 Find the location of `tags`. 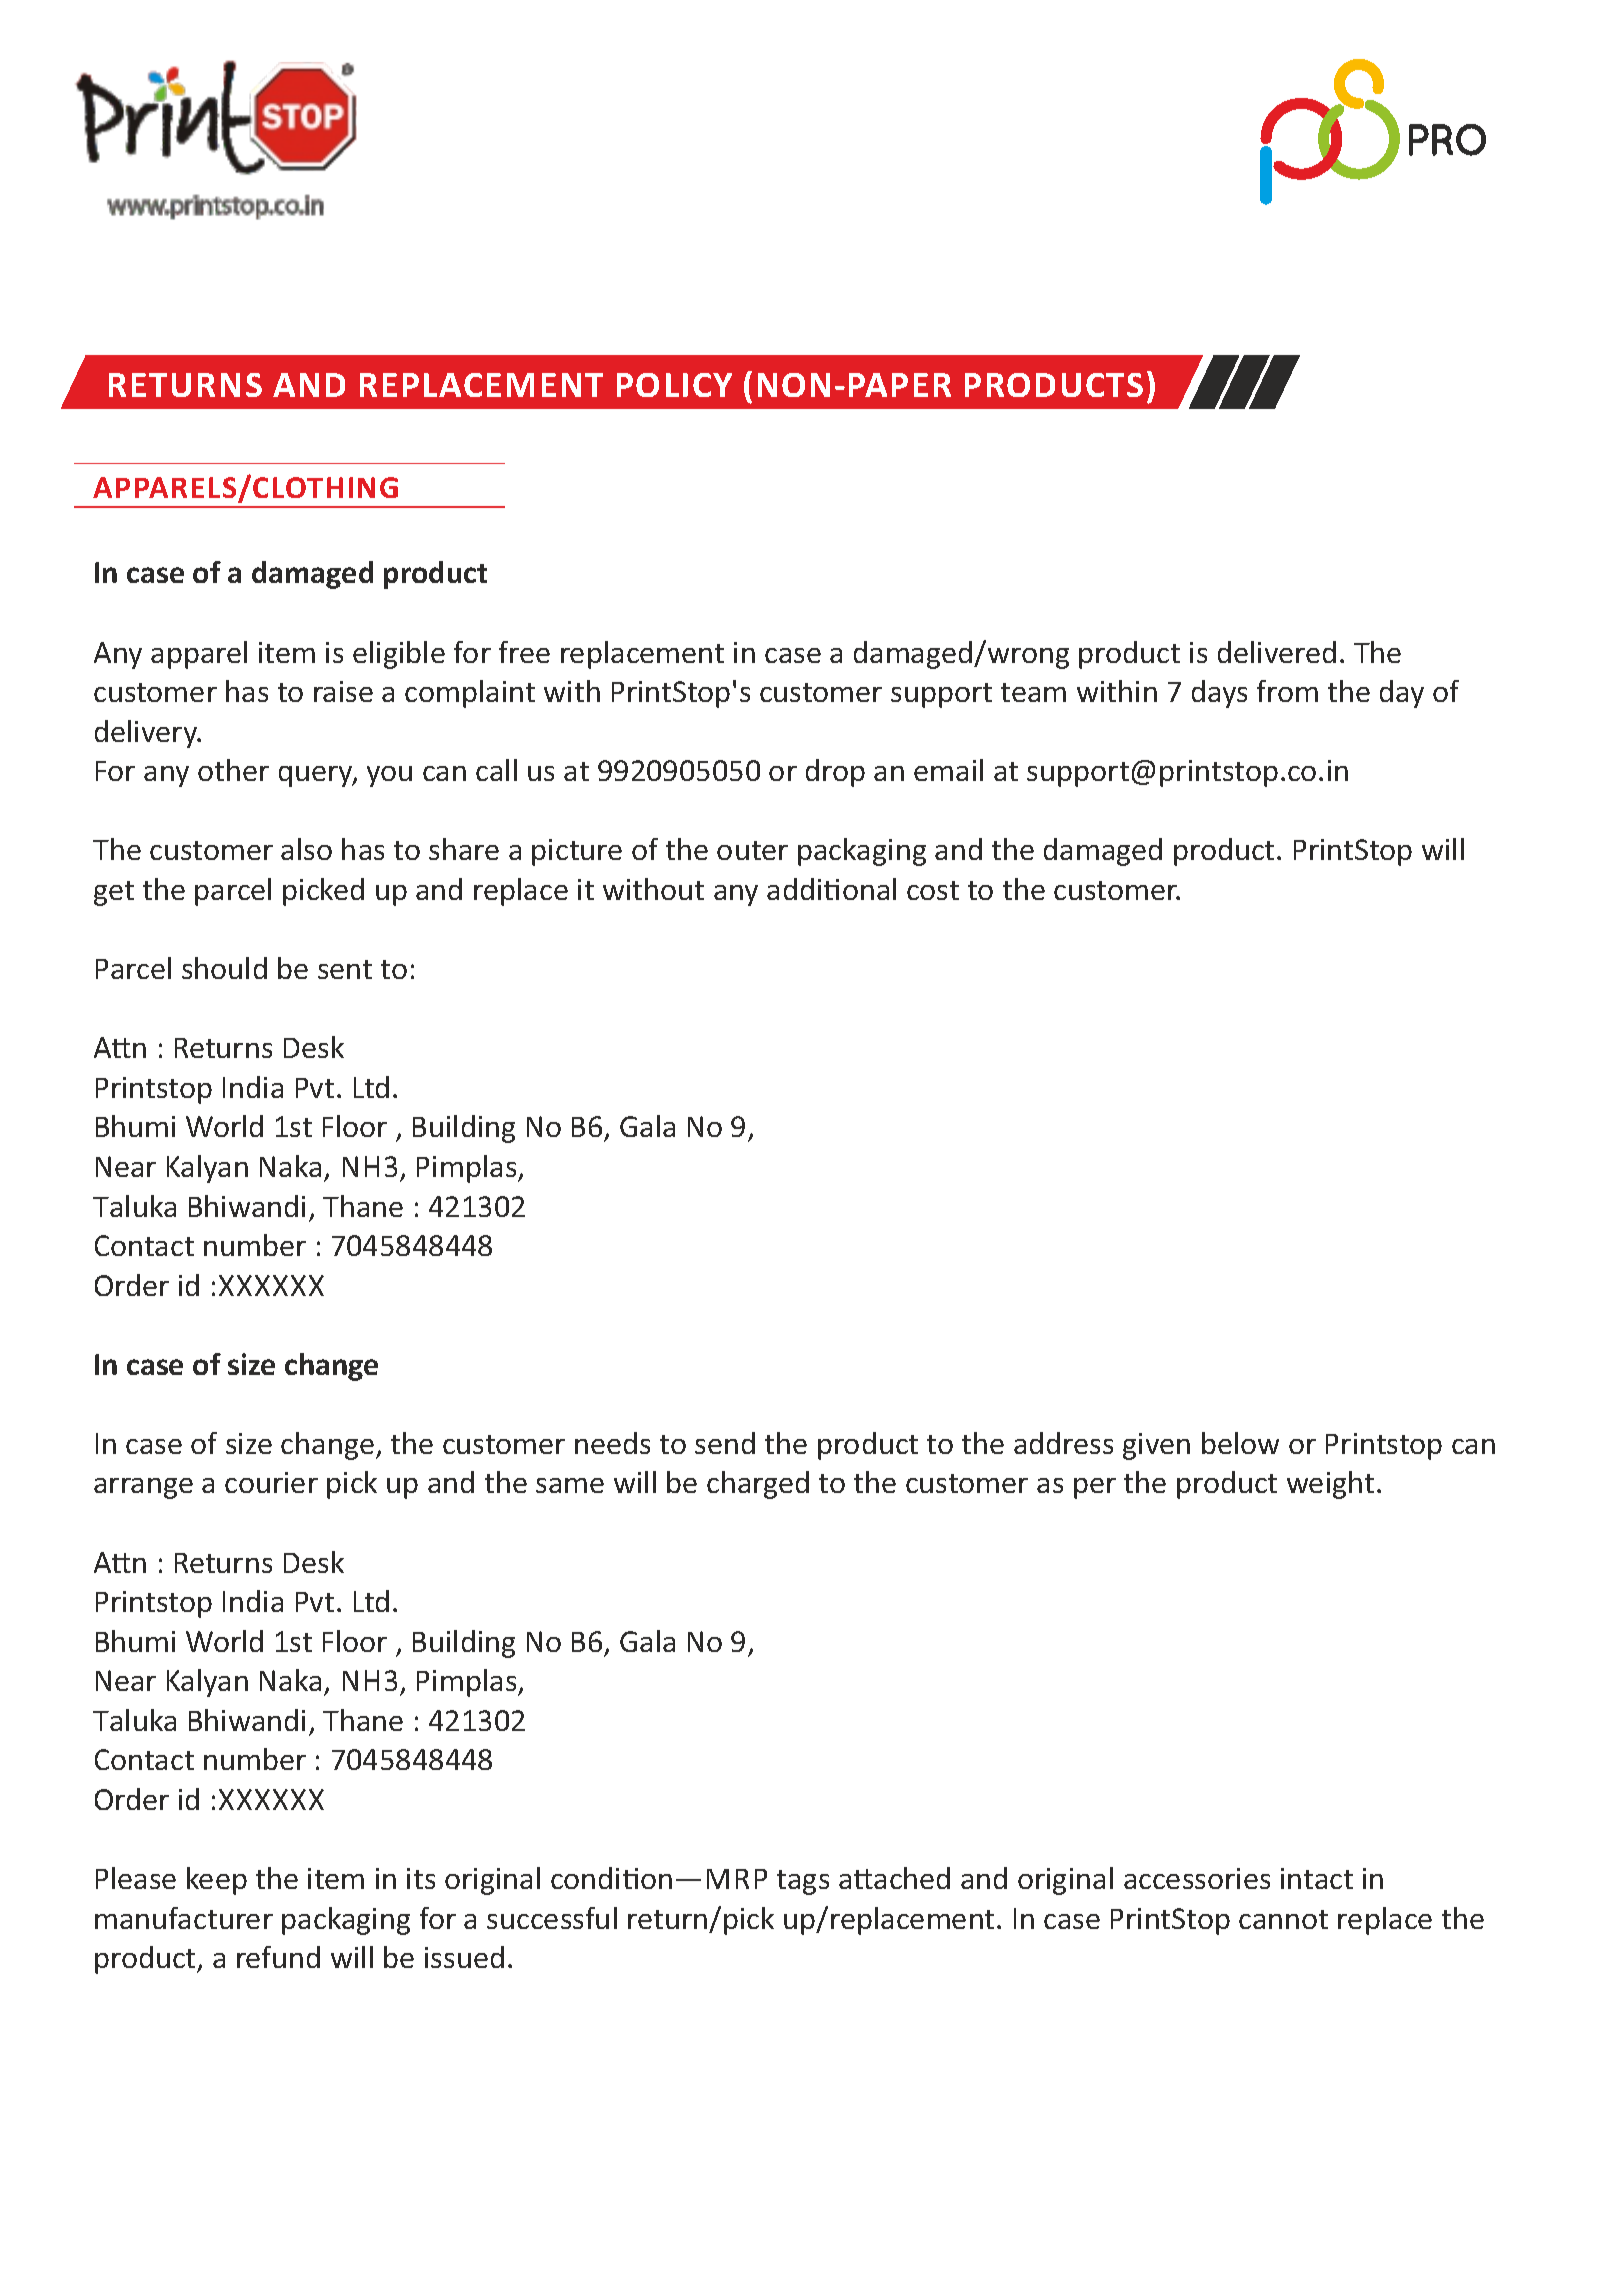

tags is located at coordinates (803, 1882).
